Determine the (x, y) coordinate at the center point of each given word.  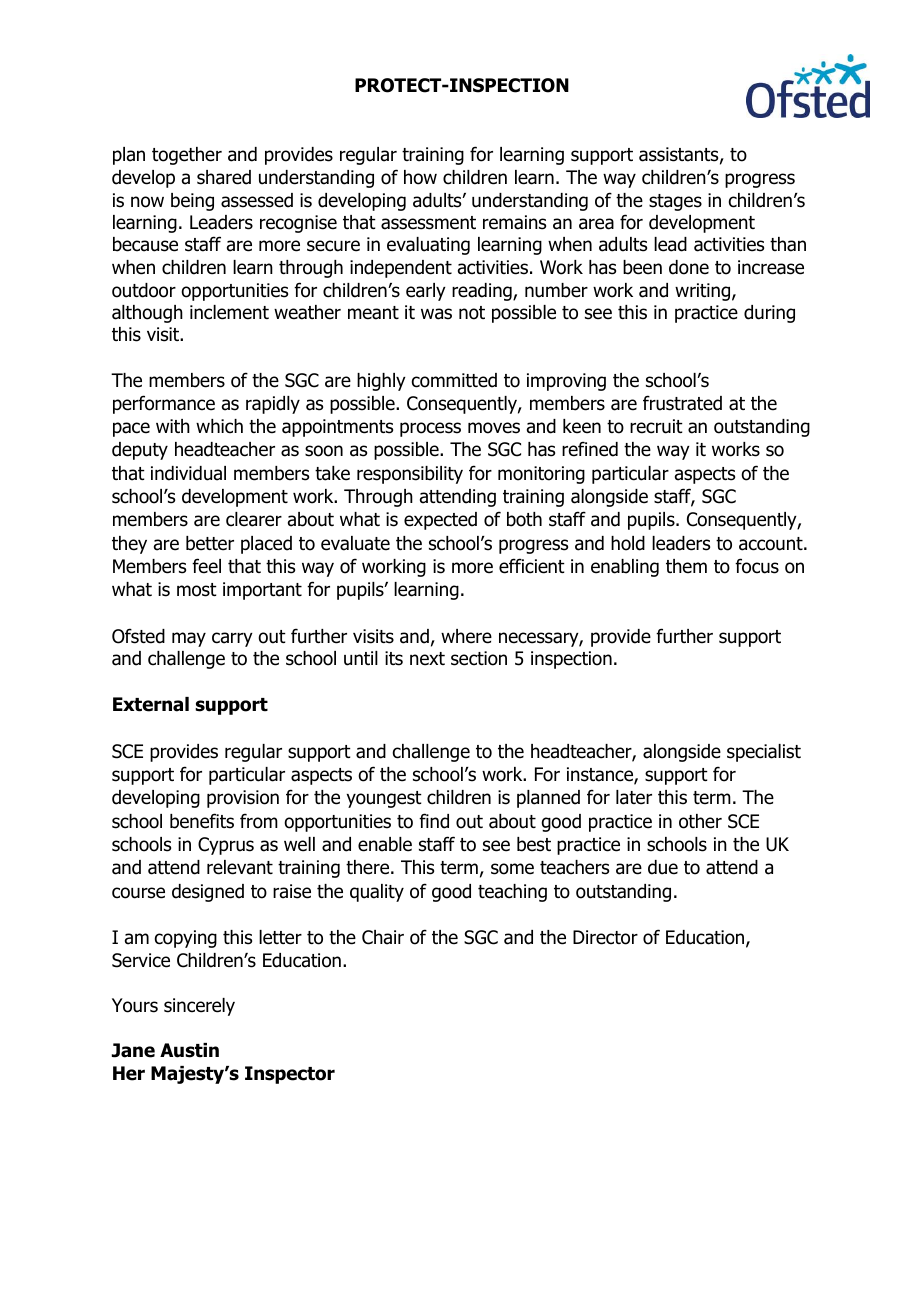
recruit (656, 426)
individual (188, 473)
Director (605, 937)
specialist (764, 753)
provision (243, 799)
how (420, 177)
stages (675, 202)
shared (224, 177)
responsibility (410, 475)
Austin (189, 1050)
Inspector (290, 1075)
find (434, 821)
